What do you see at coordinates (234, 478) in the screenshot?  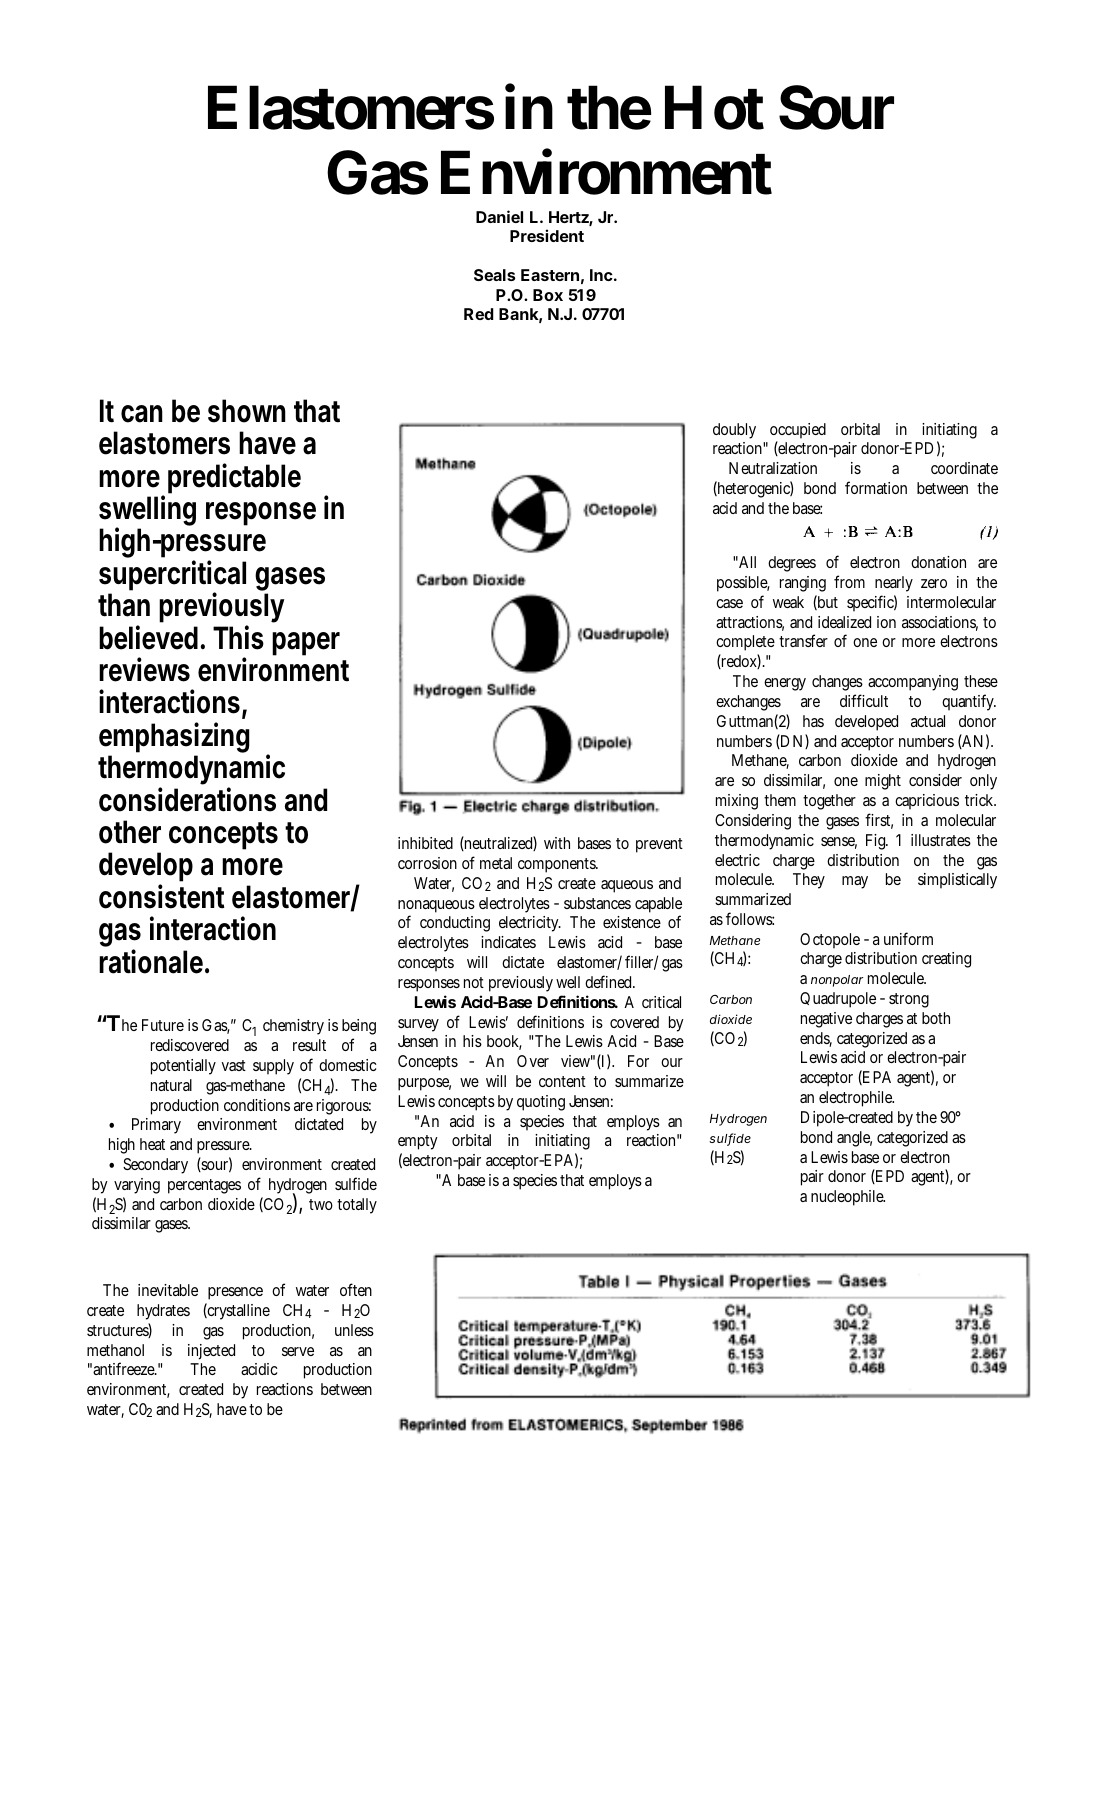 I see `predictable` at bounding box center [234, 478].
